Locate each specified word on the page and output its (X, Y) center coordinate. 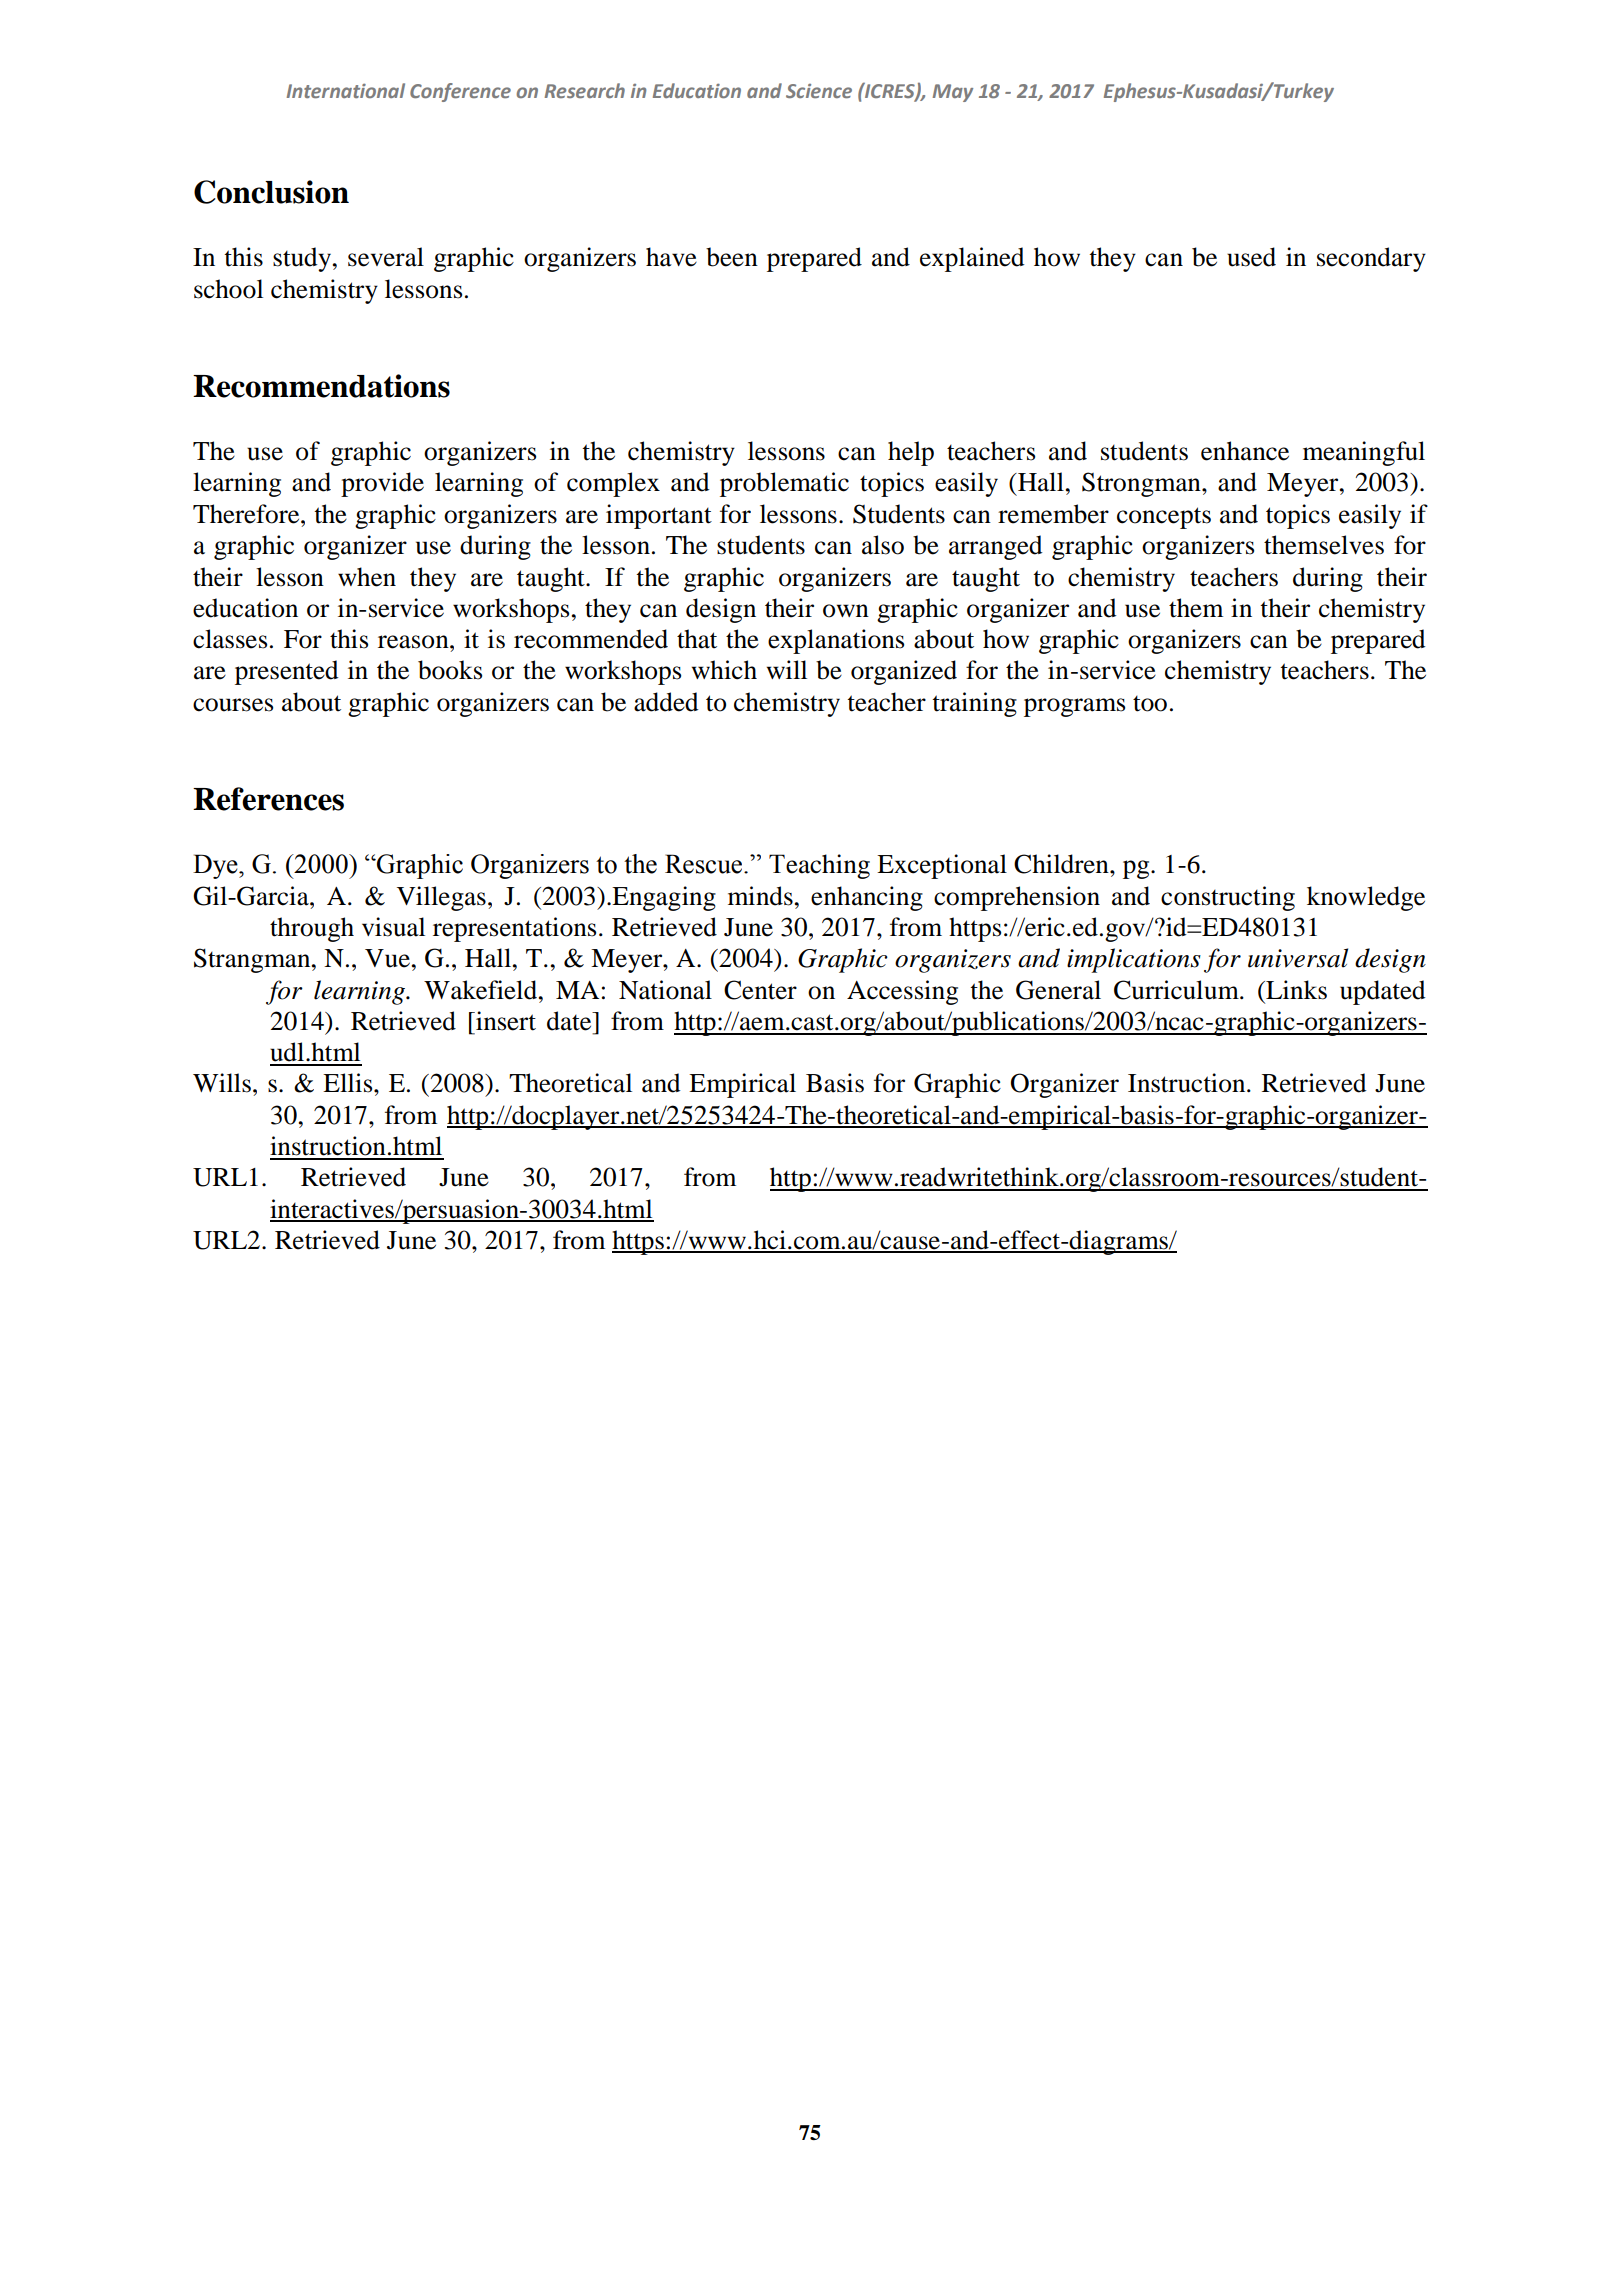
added (666, 702)
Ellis (349, 1083)
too (1150, 704)
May (953, 93)
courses (233, 705)
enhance (1245, 451)
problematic (784, 484)
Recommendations (321, 386)
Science (819, 91)
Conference (460, 92)
